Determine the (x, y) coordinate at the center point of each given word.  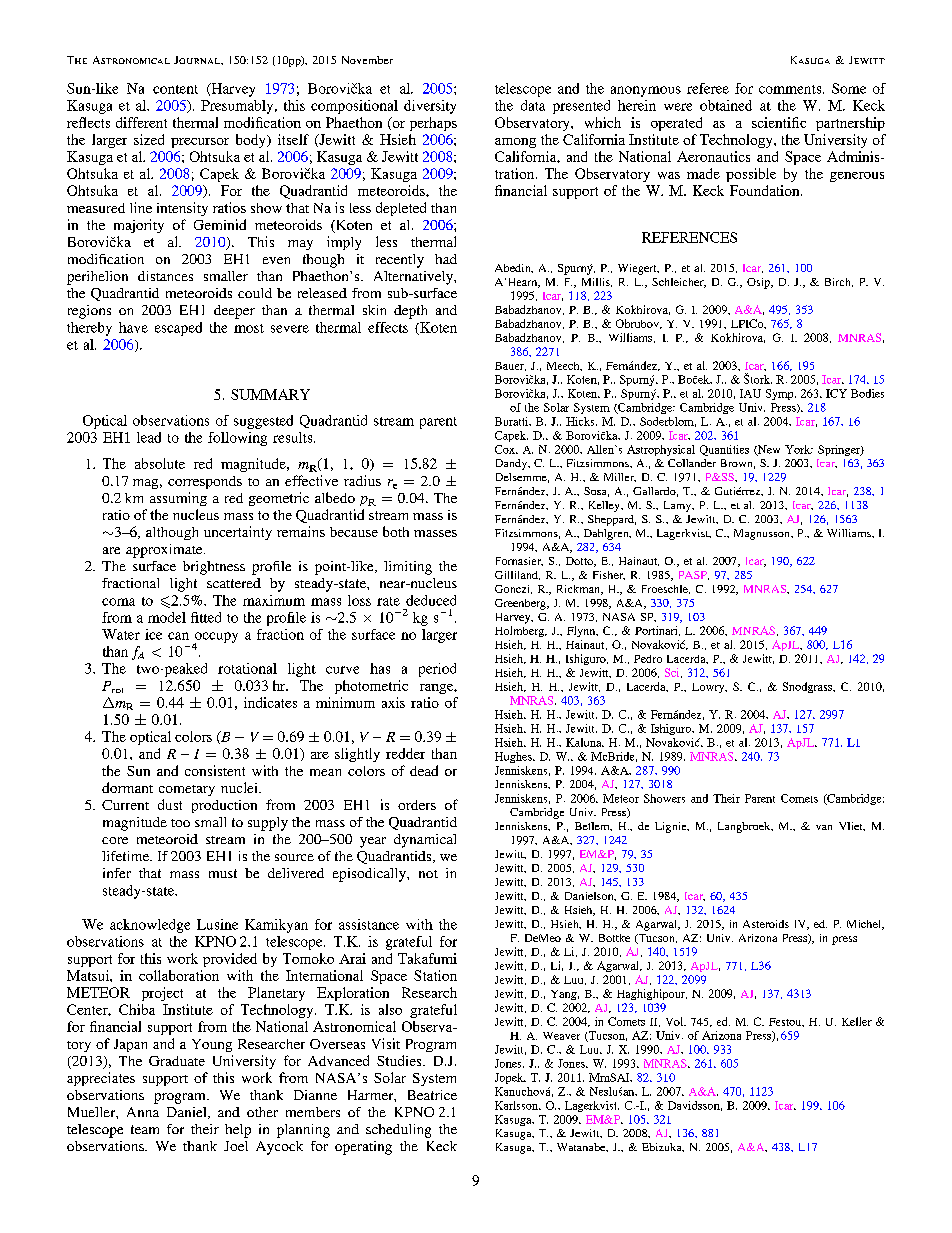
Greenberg (521, 604)
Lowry (709, 688)
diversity (430, 107)
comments (791, 89)
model (167, 617)
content (175, 89)
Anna (143, 1112)
